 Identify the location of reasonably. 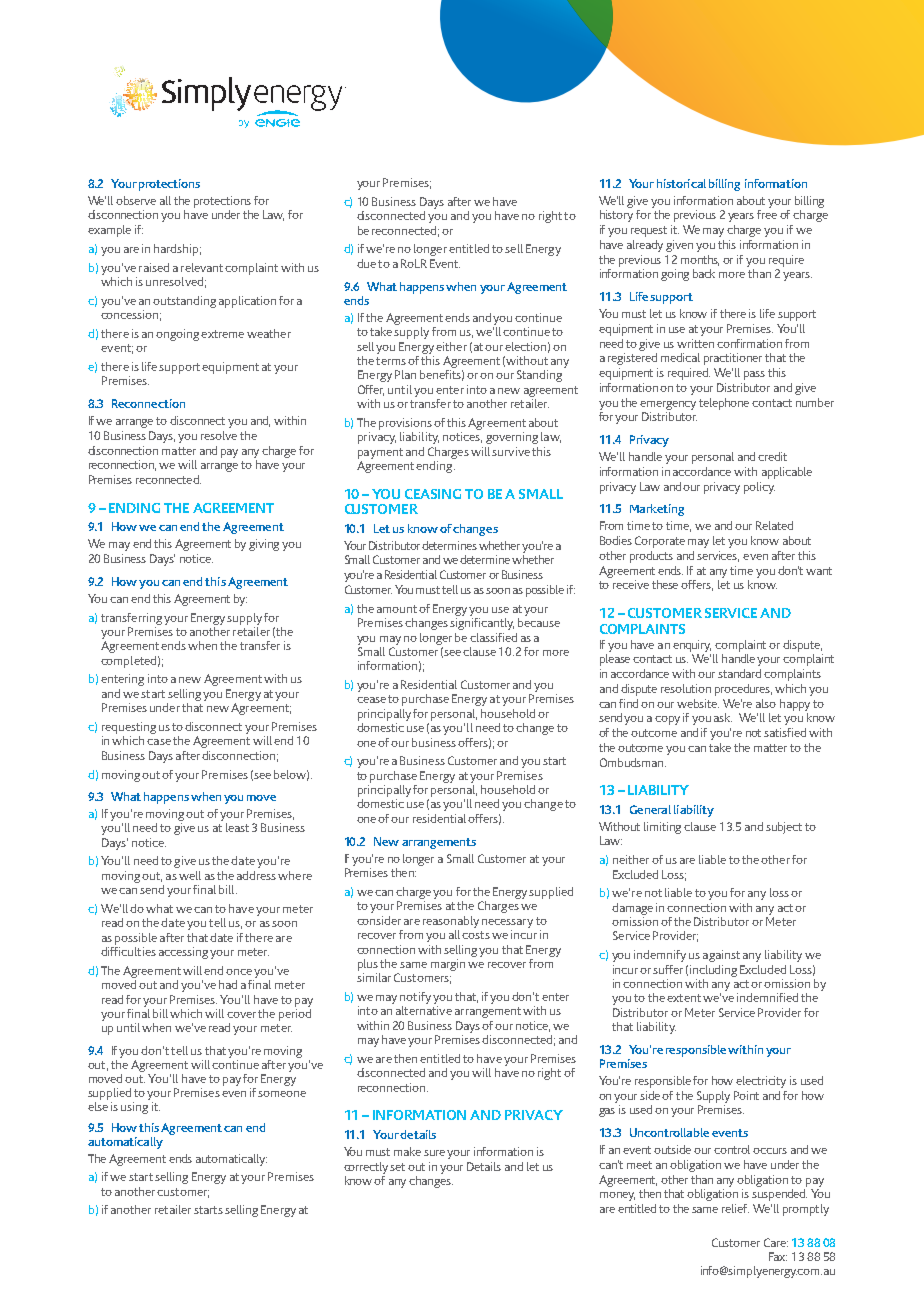
(451, 922).
